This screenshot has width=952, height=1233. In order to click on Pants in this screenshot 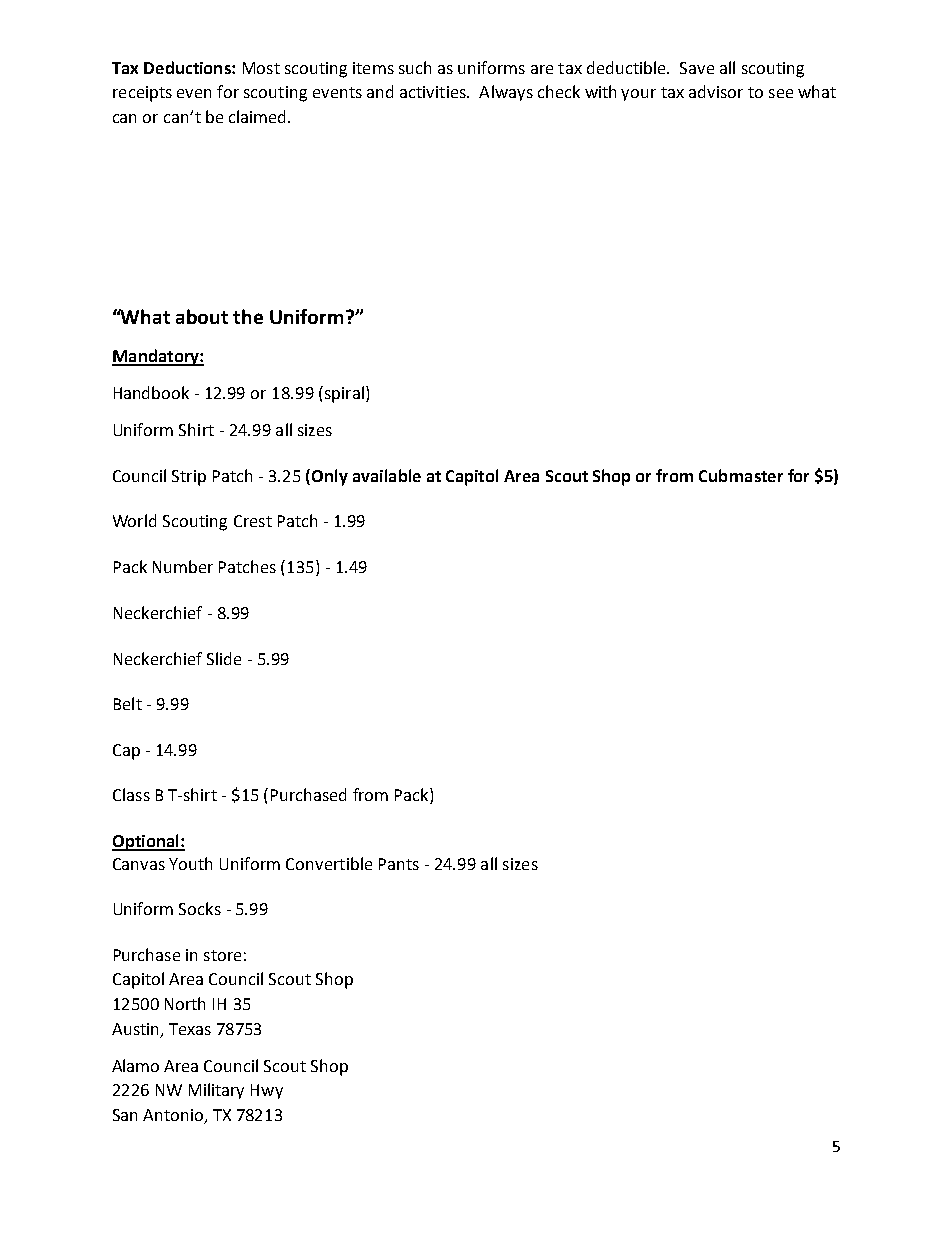, I will do `click(399, 864)`.
